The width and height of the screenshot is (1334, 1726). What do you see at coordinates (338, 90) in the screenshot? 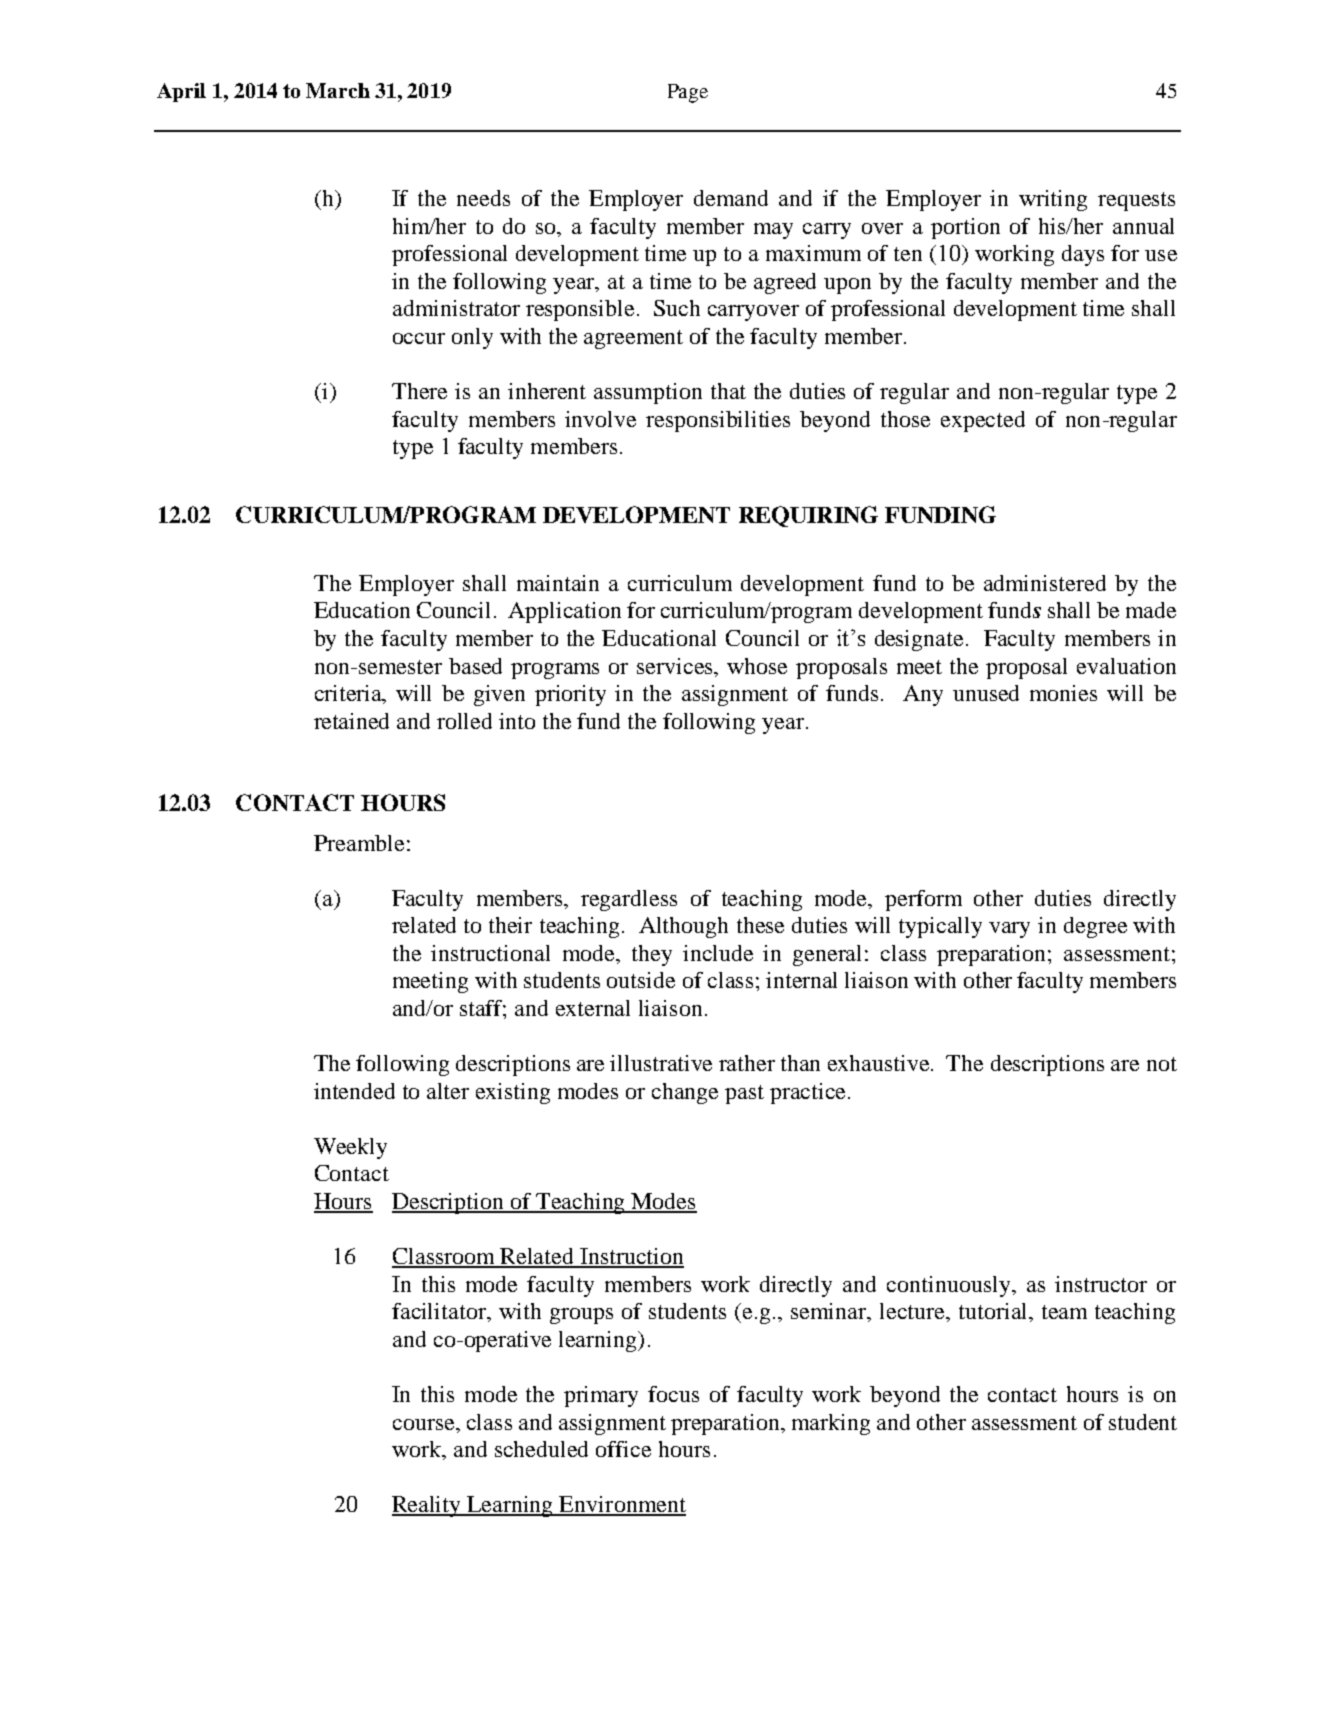
I see `March` at bounding box center [338, 90].
